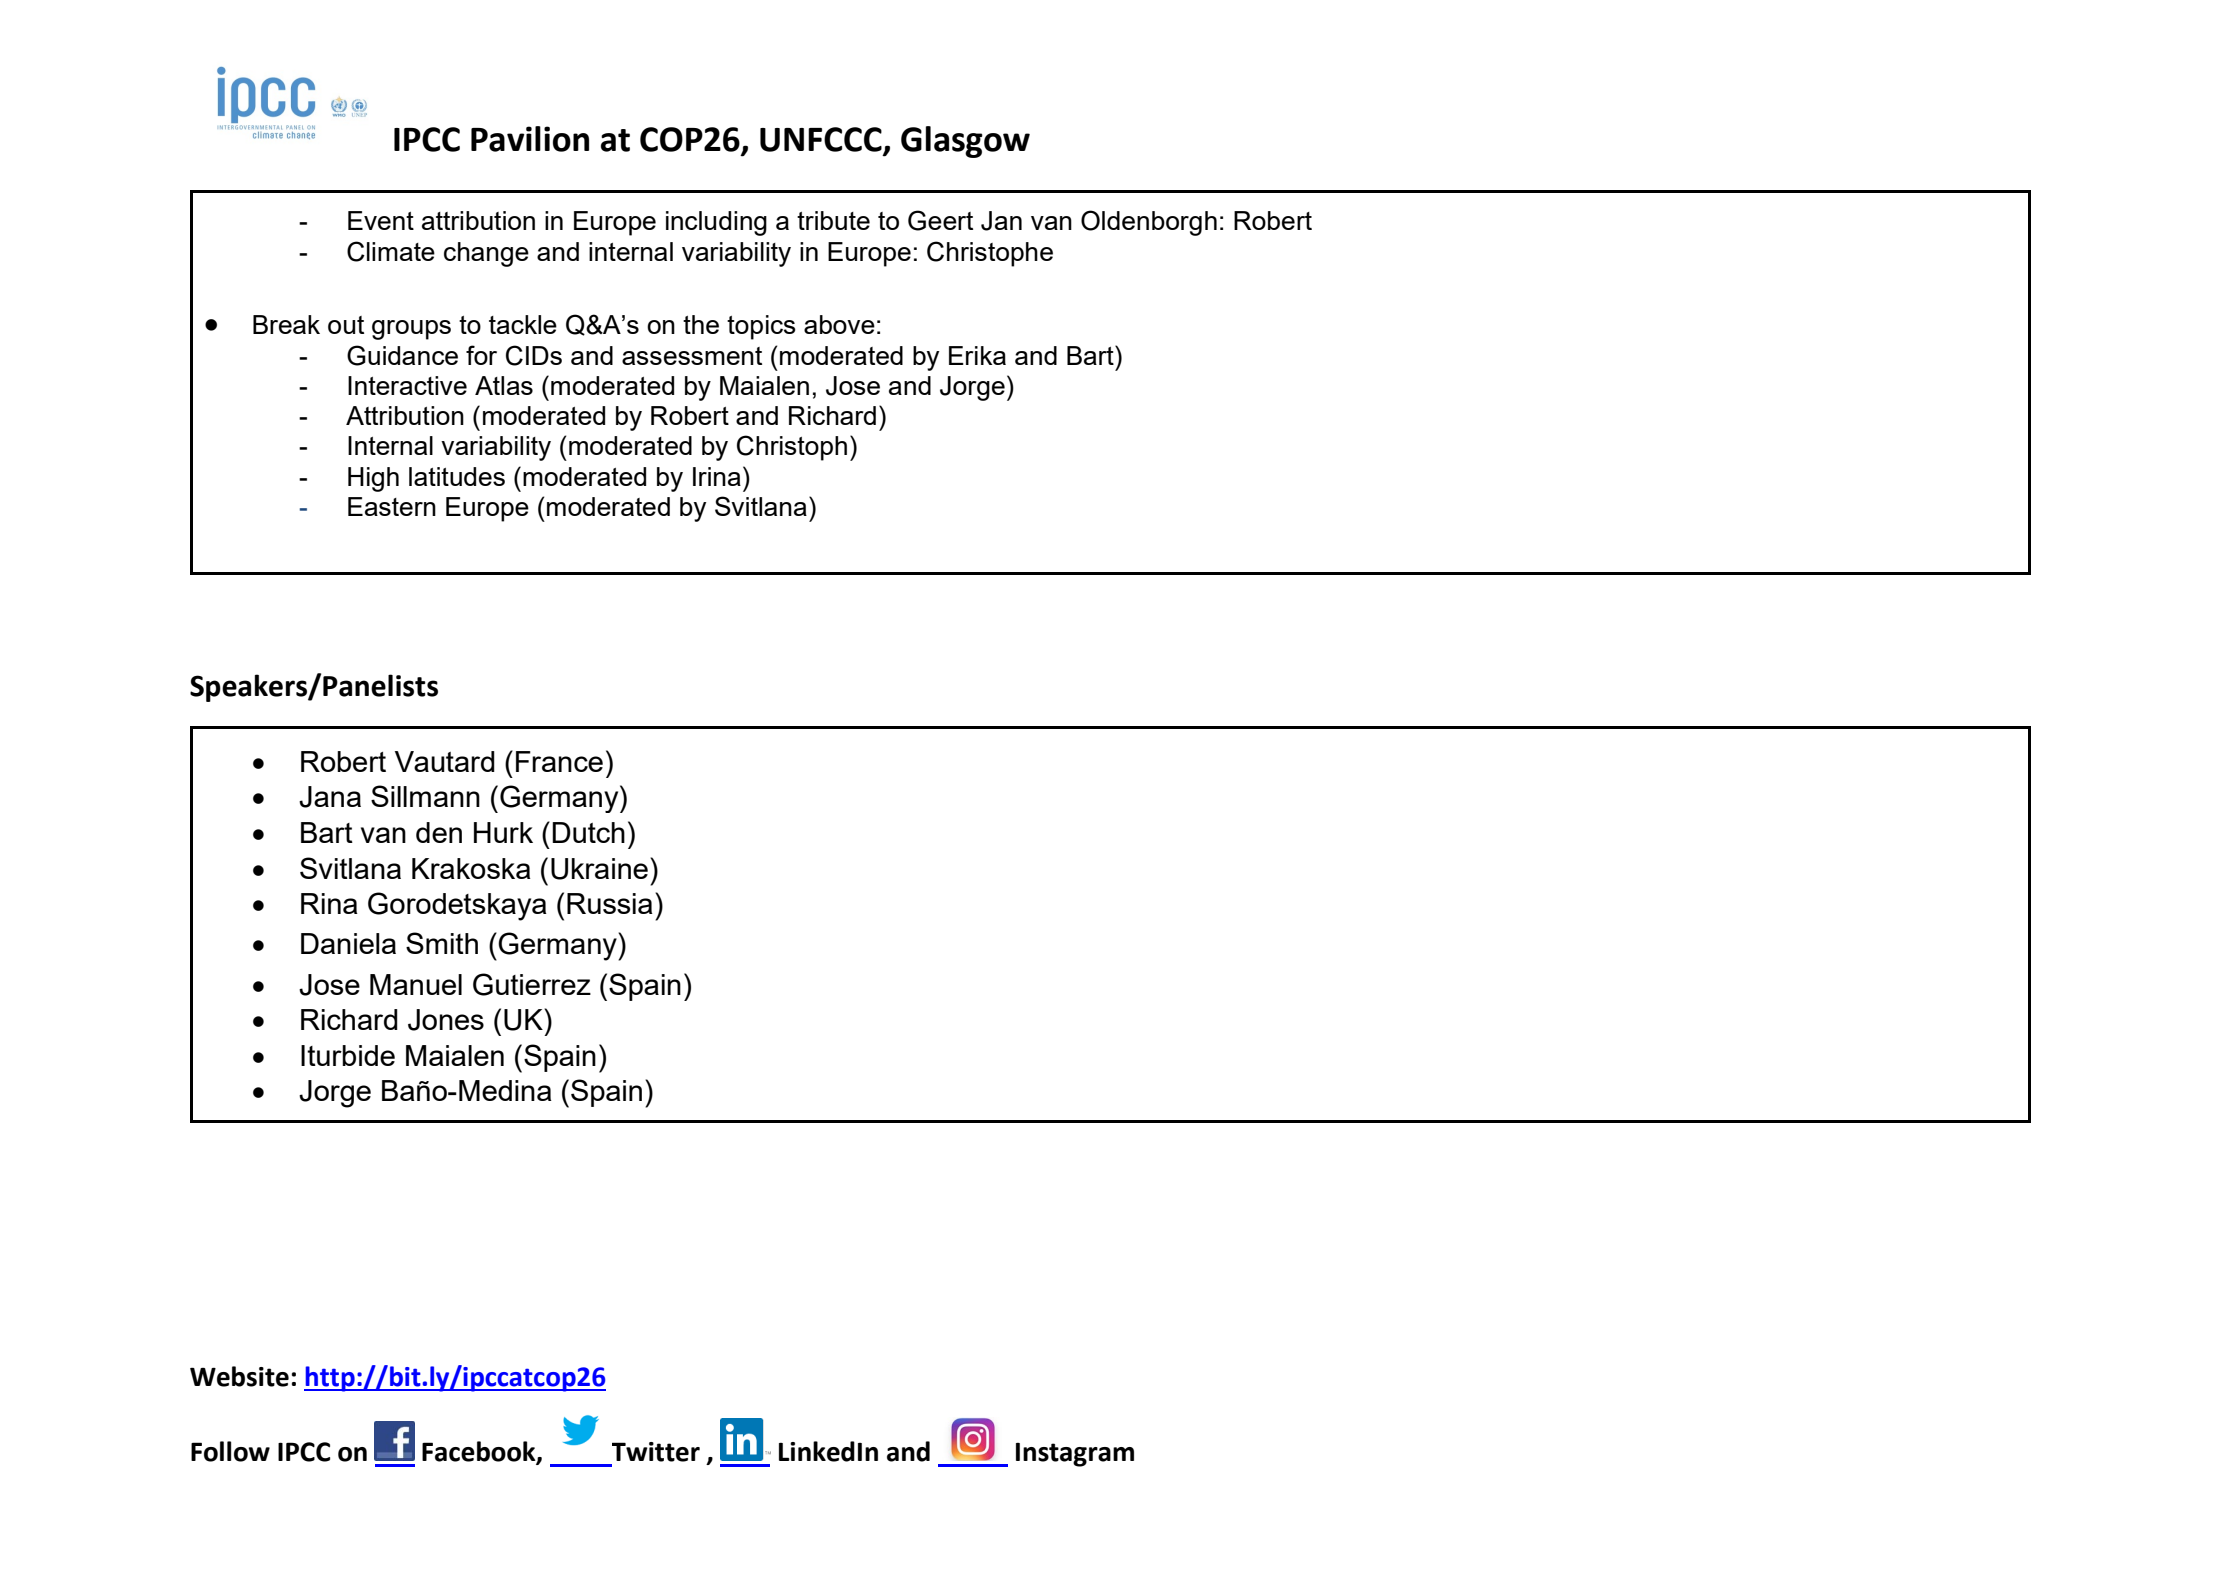 This page has height=1569, width=2219. What do you see at coordinates (1075, 1455) in the page?
I see `Instagram` at bounding box center [1075, 1455].
